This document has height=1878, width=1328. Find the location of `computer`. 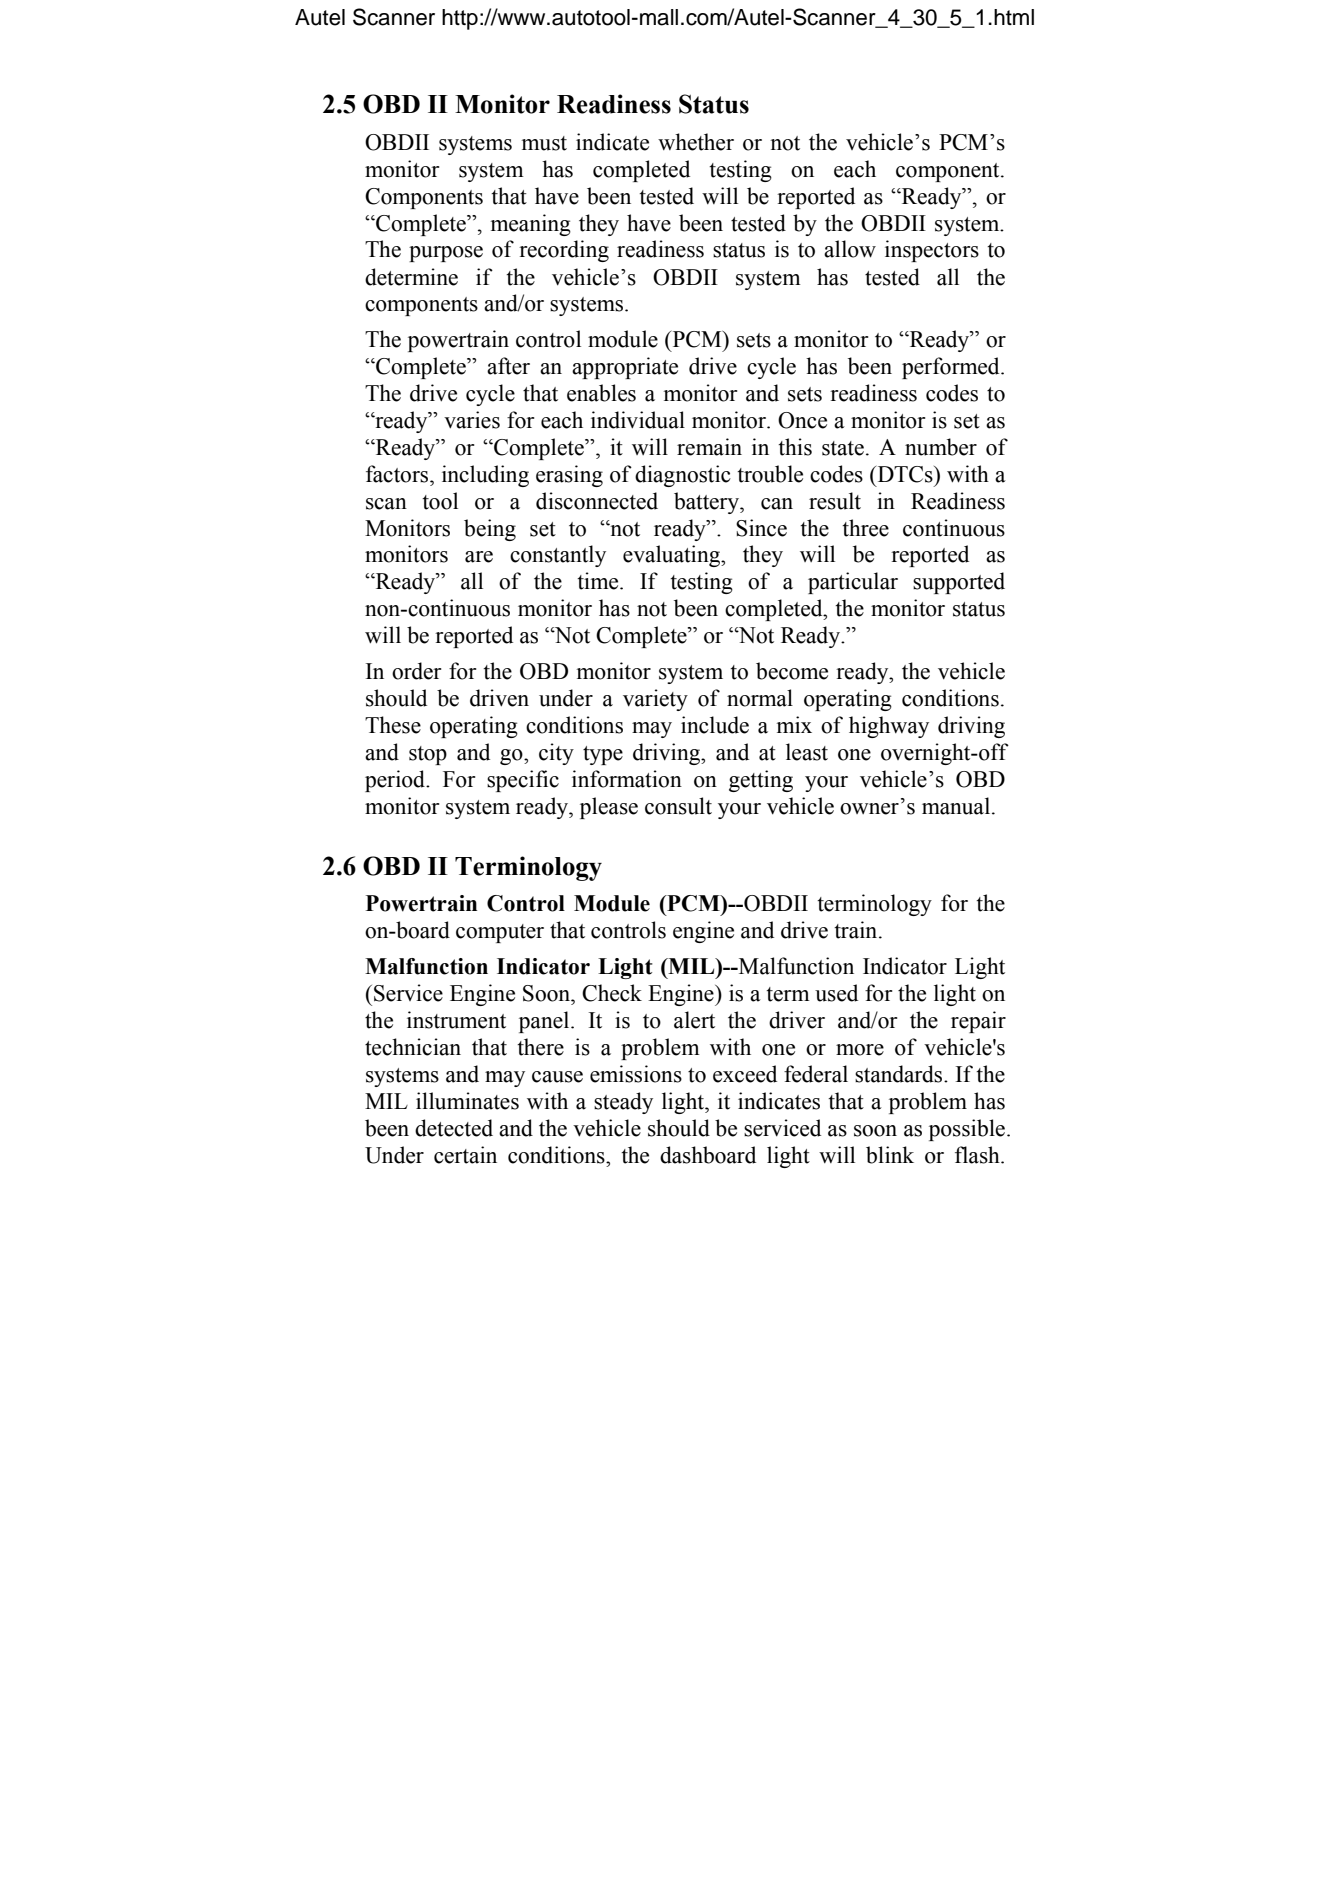

computer is located at coordinates (500, 933).
